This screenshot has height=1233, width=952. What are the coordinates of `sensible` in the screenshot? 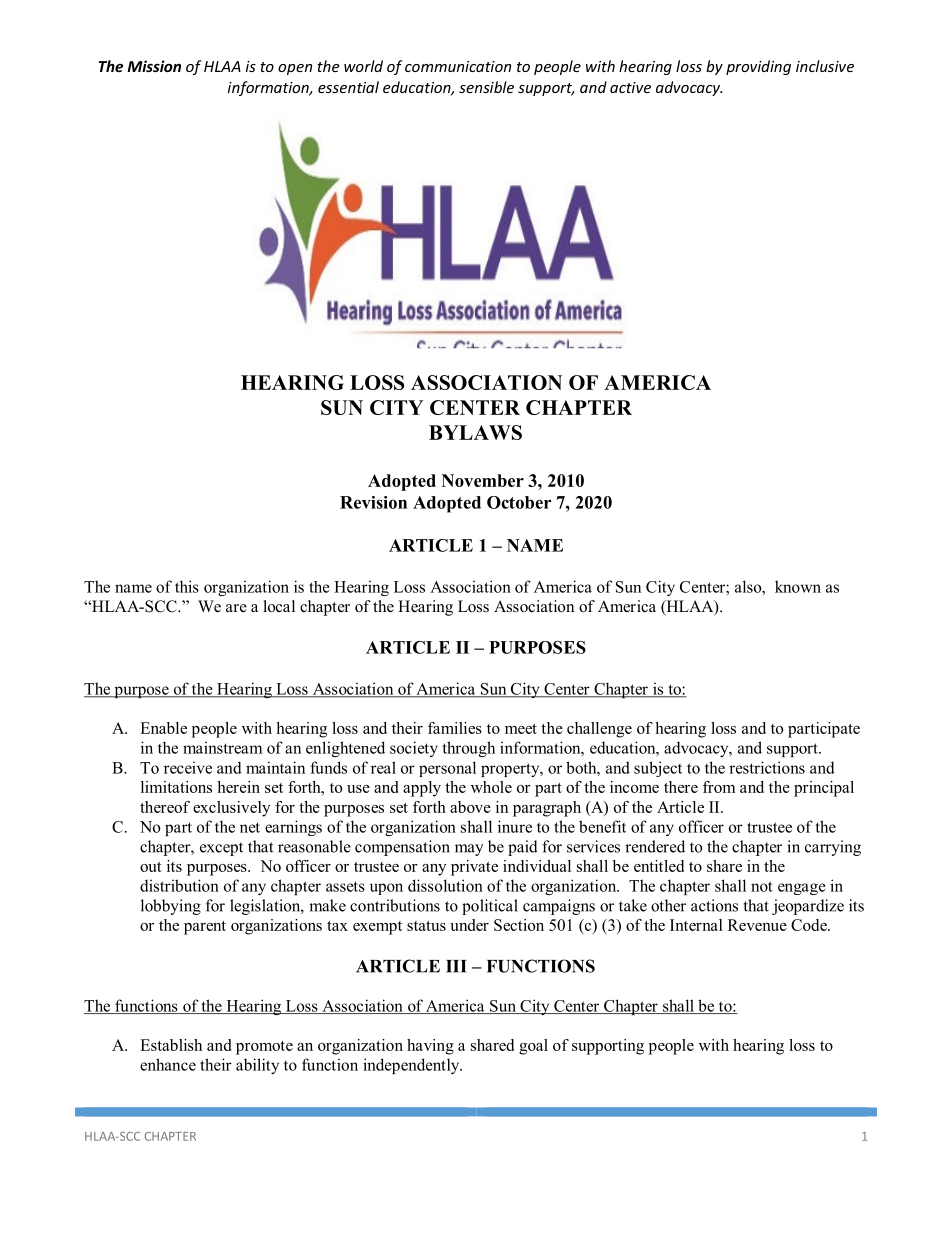 It's located at (486, 87).
